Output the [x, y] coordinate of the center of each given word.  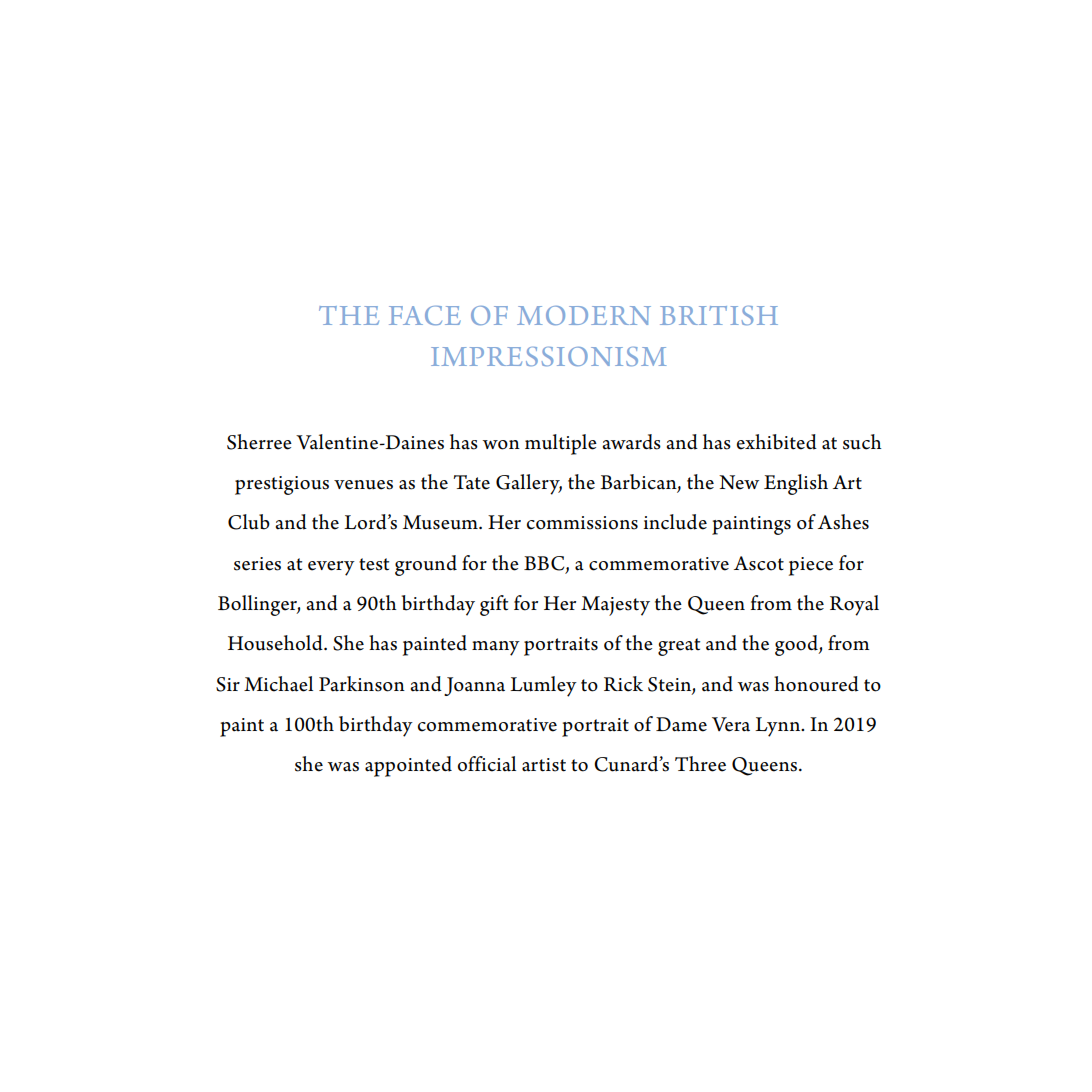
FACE [425, 315]
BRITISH [719, 315]
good [797, 645]
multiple [561, 444]
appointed [408, 766]
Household [276, 643]
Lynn [779, 727]
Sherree [259, 442]
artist [544, 765]
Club [249, 522]
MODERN [584, 315]
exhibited [777, 442]
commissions [582, 523]
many [496, 648]
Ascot [759, 563]
